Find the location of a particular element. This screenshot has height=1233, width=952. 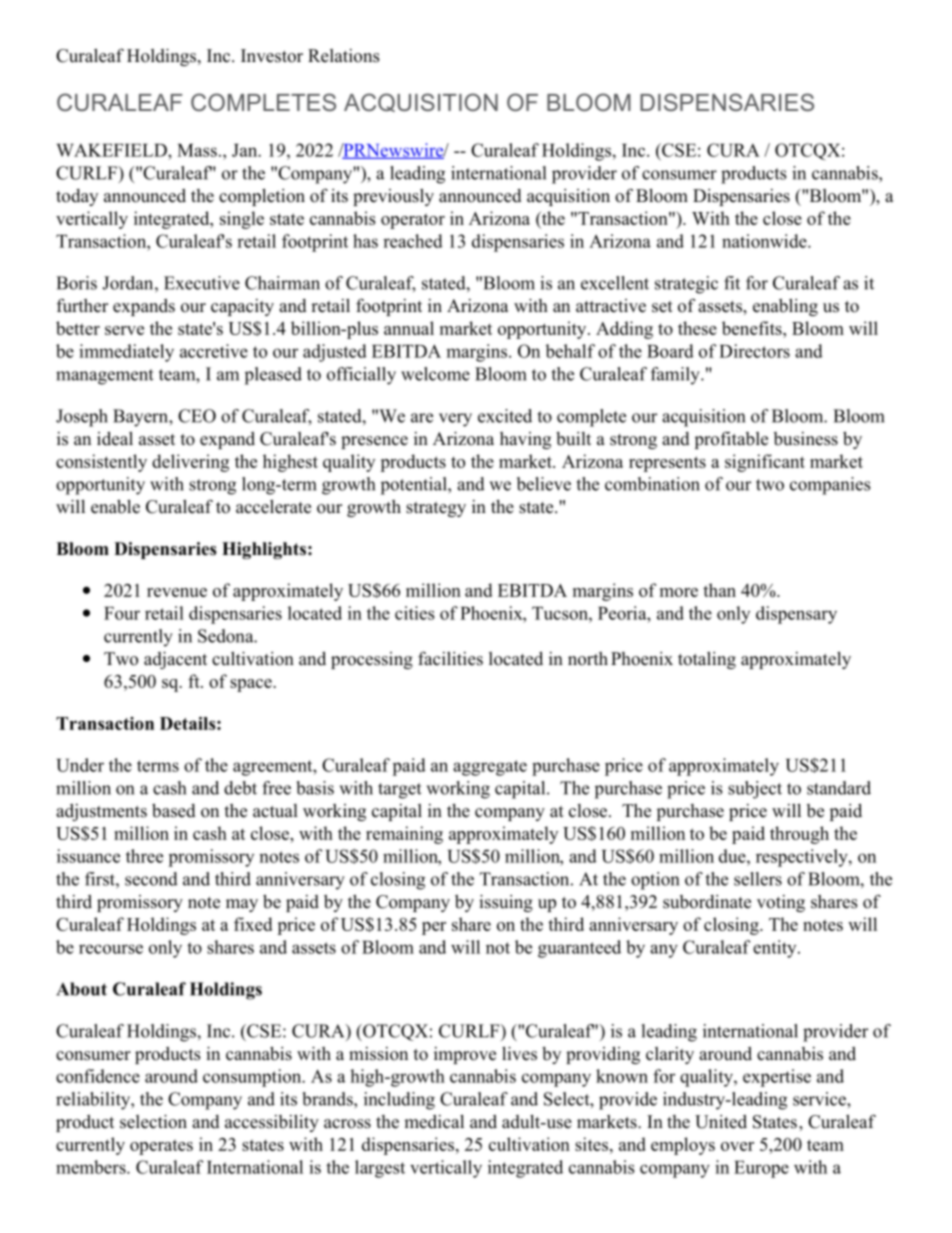

than is located at coordinates (719, 590).
